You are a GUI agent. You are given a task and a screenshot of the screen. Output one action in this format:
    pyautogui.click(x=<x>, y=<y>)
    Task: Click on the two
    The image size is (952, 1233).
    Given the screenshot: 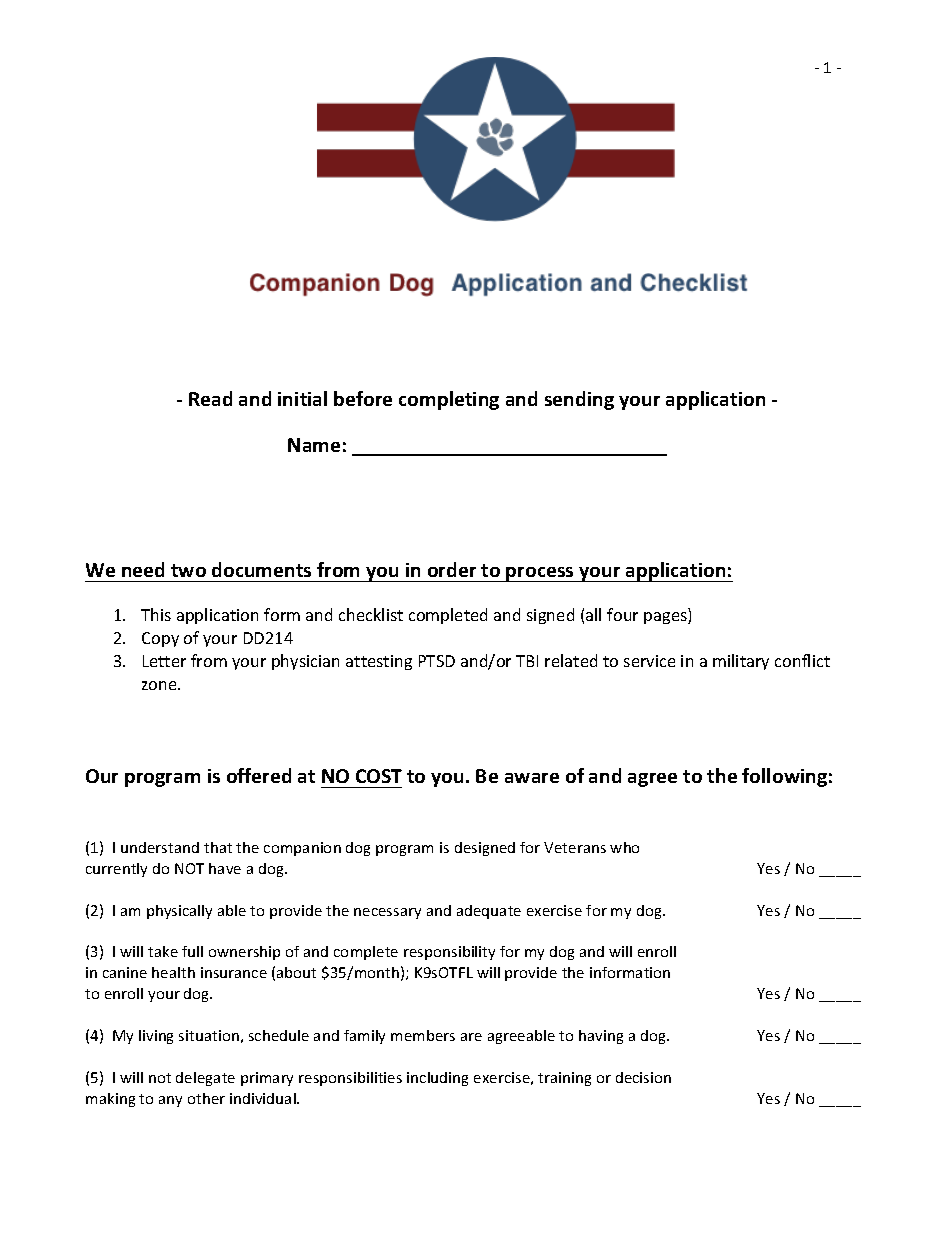 What is the action you would take?
    pyautogui.click(x=188, y=570)
